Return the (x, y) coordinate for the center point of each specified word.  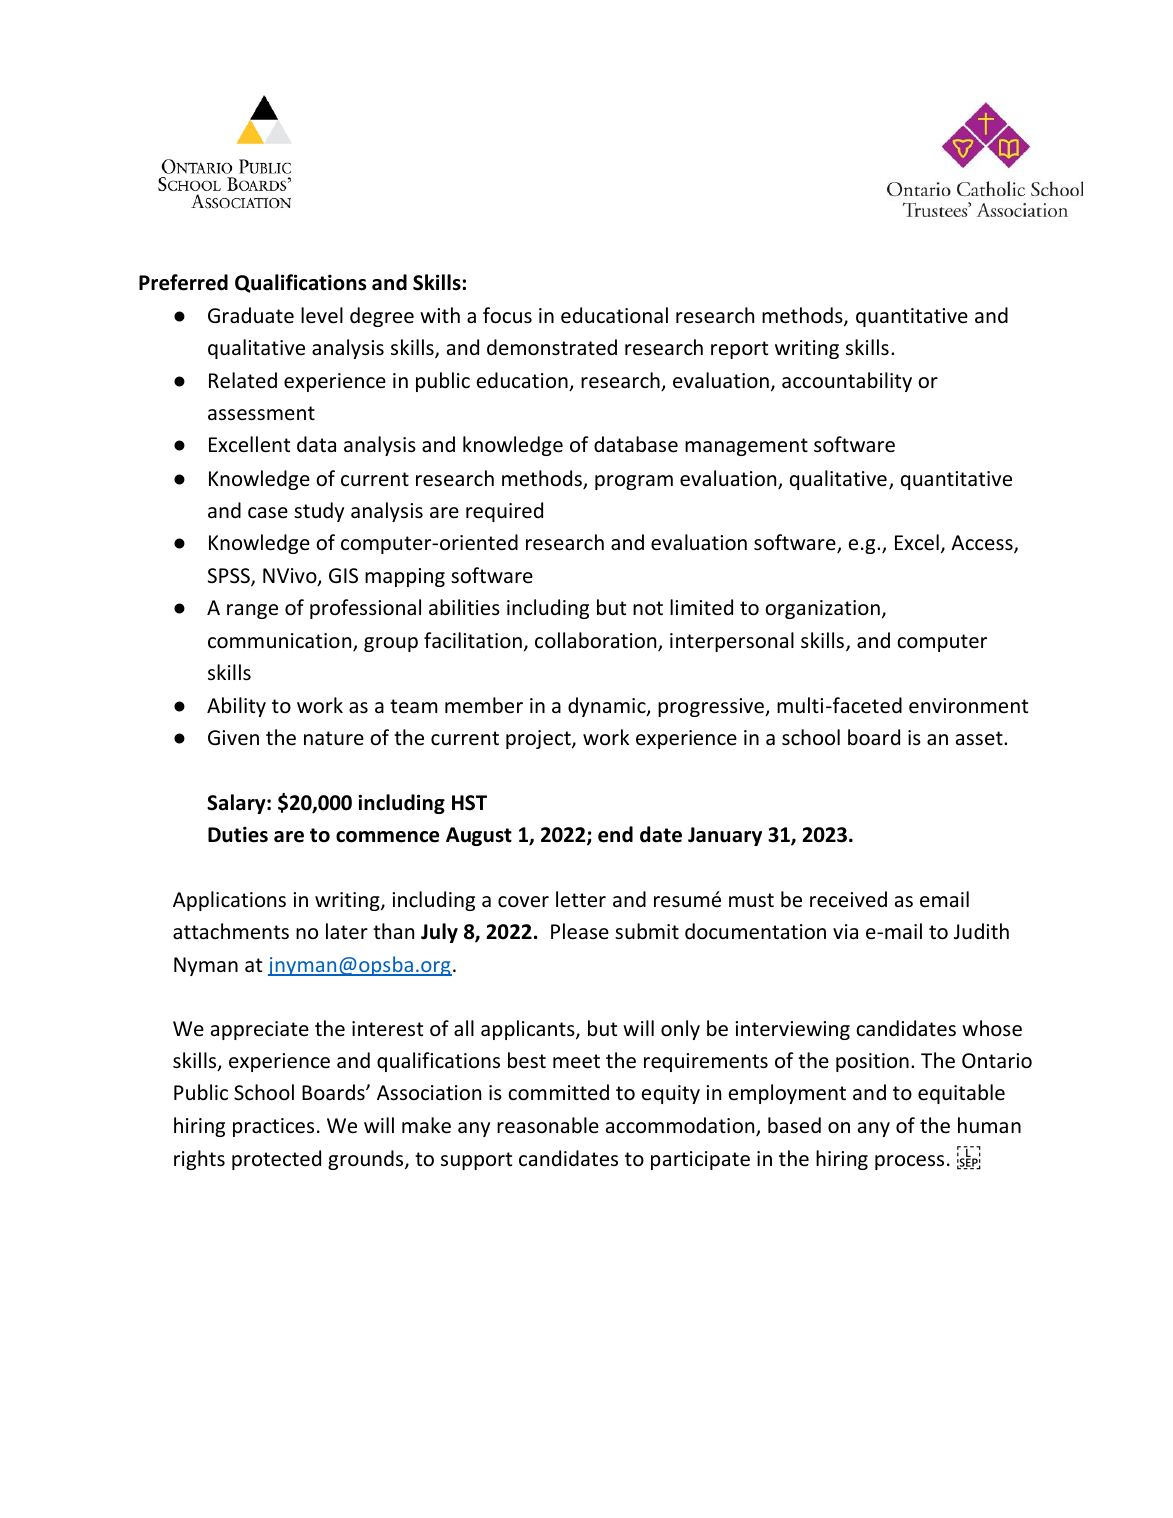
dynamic (608, 707)
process (909, 1162)
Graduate (251, 315)
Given (233, 738)
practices (273, 1127)
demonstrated (552, 347)
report (739, 350)
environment (968, 706)
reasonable (548, 1125)
